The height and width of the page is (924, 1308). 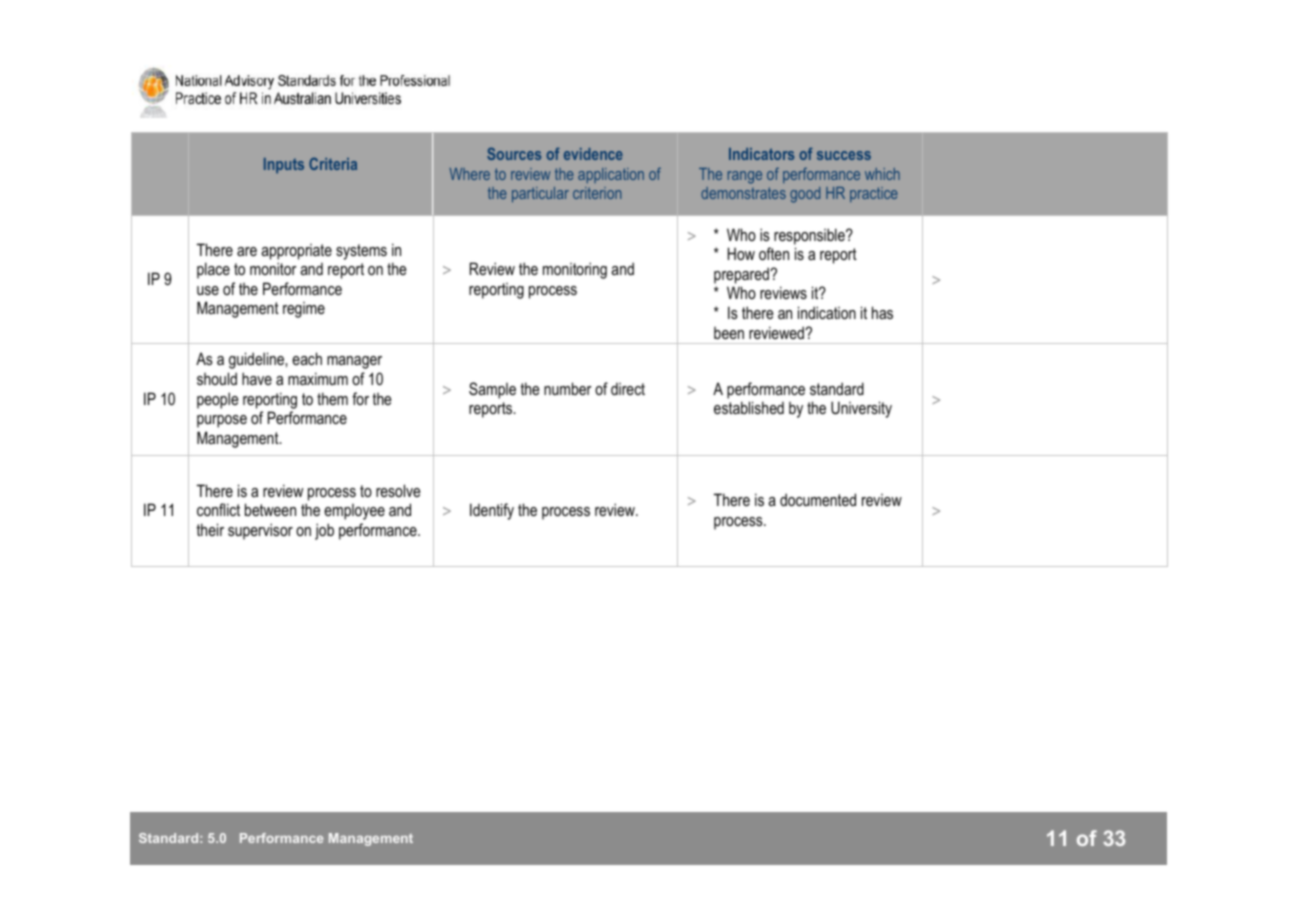 What do you see at coordinates (270, 509) in the page?
I see `between` at bounding box center [270, 509].
